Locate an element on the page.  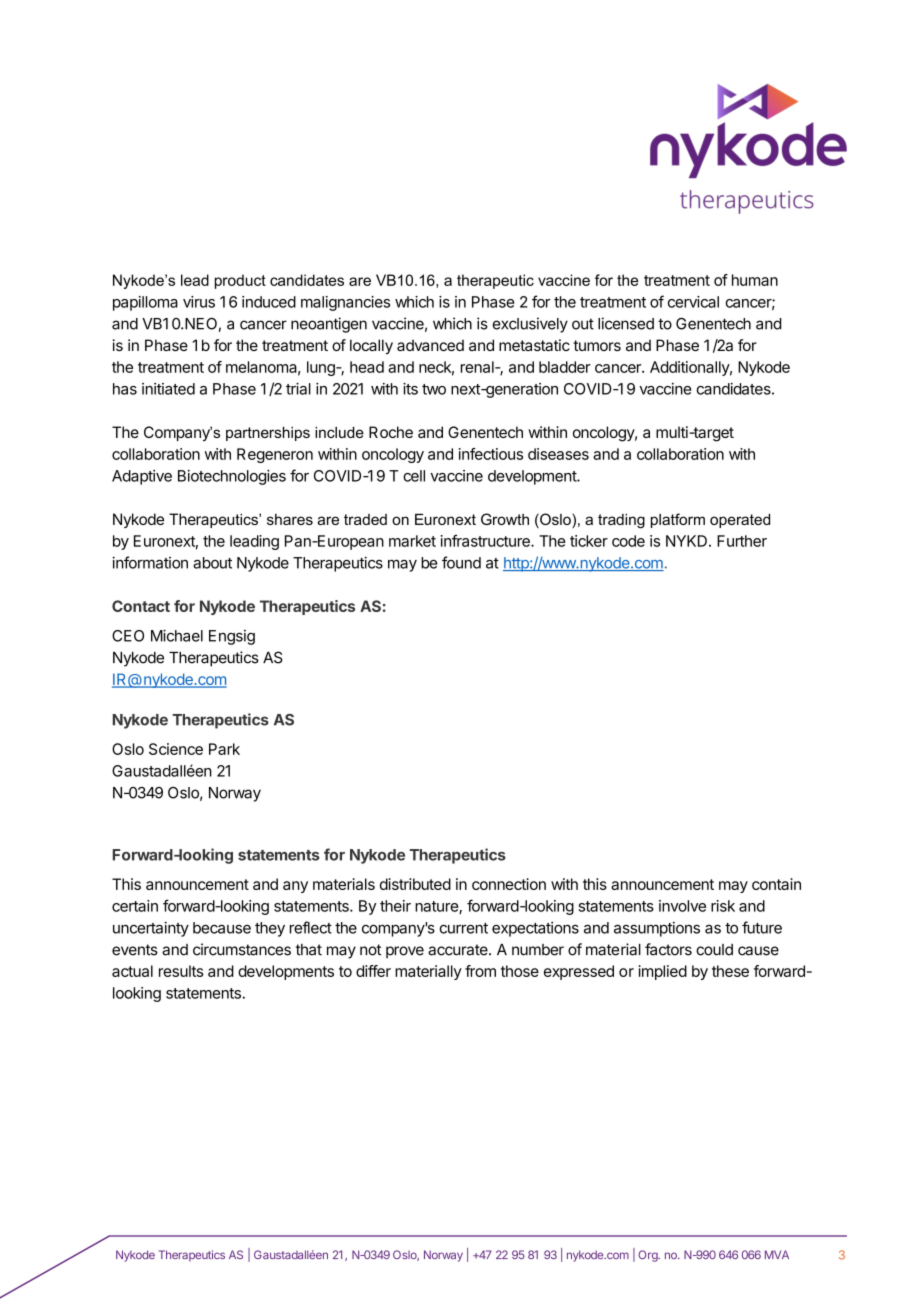
virus is located at coordinates (199, 302).
